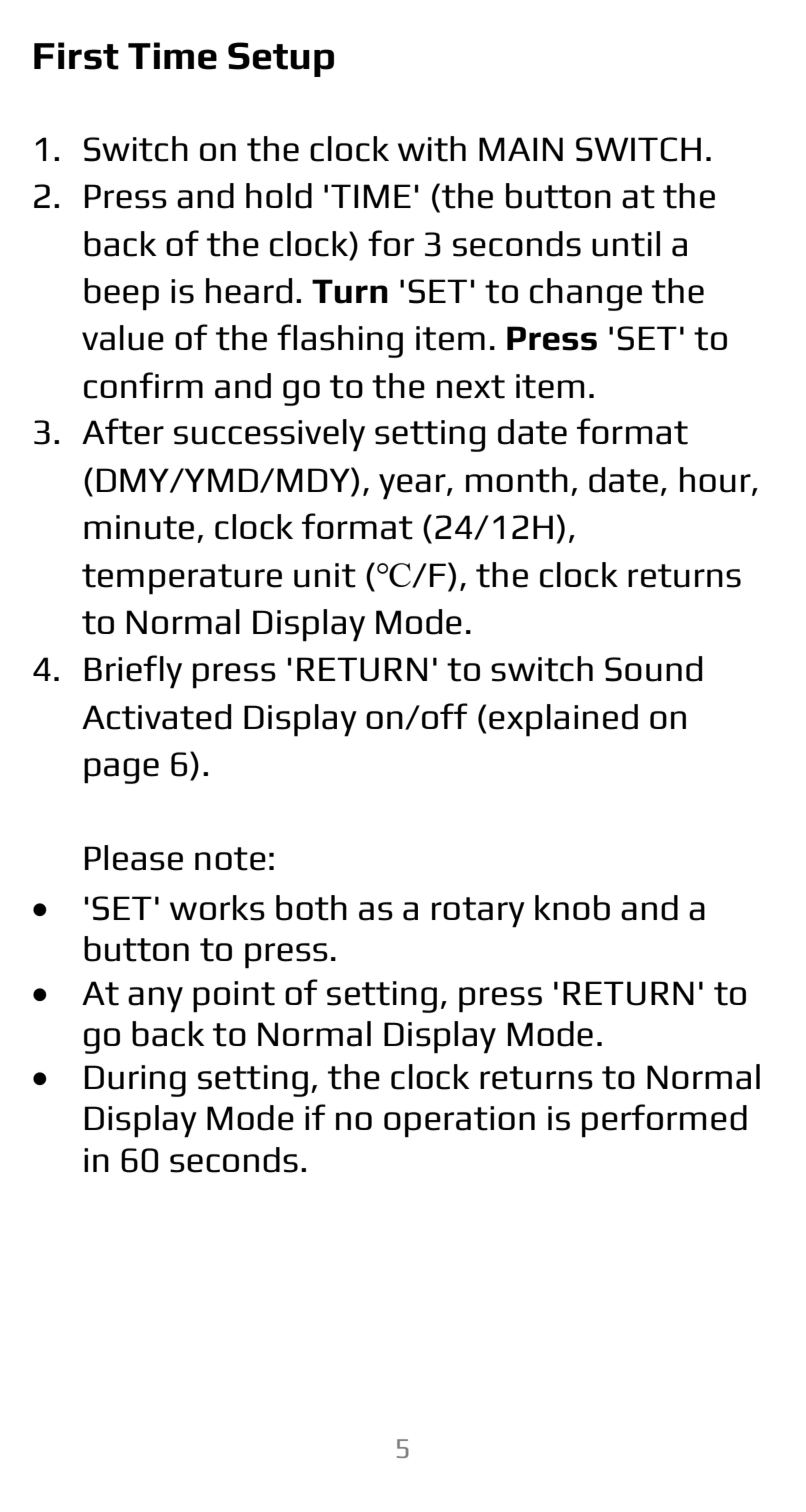  I want to click on with, so click(432, 149).
